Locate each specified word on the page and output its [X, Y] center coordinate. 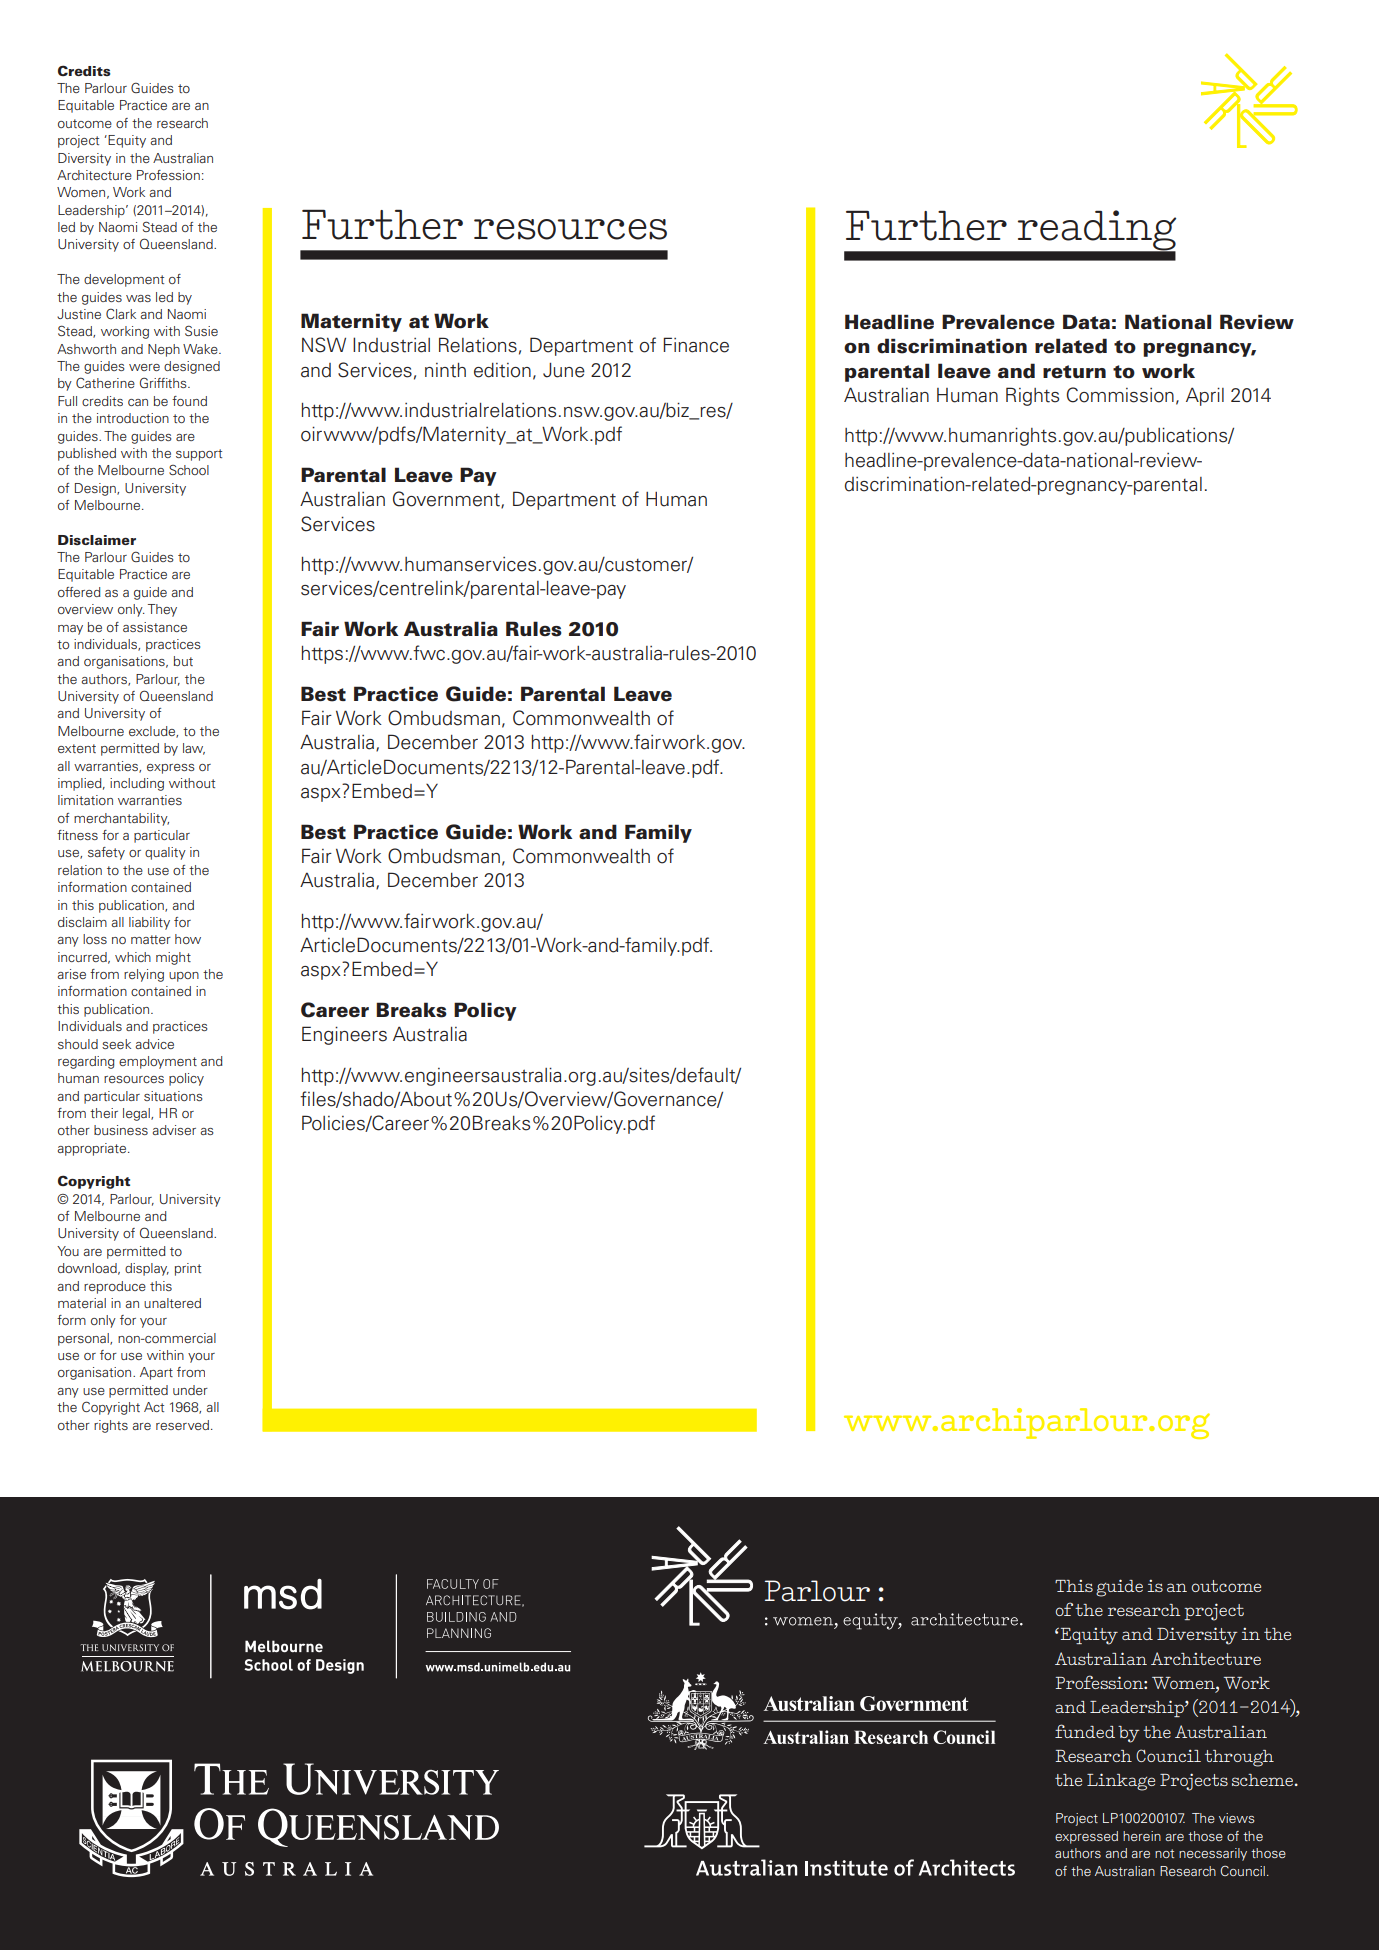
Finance [696, 345]
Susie [201, 330]
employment [158, 1062]
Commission [1120, 395]
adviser [174, 1130]
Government [447, 500]
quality [165, 853]
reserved [182, 1425]
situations [173, 1096]
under [190, 1390]
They [162, 610]
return [1074, 371]
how [188, 939]
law [194, 749]
